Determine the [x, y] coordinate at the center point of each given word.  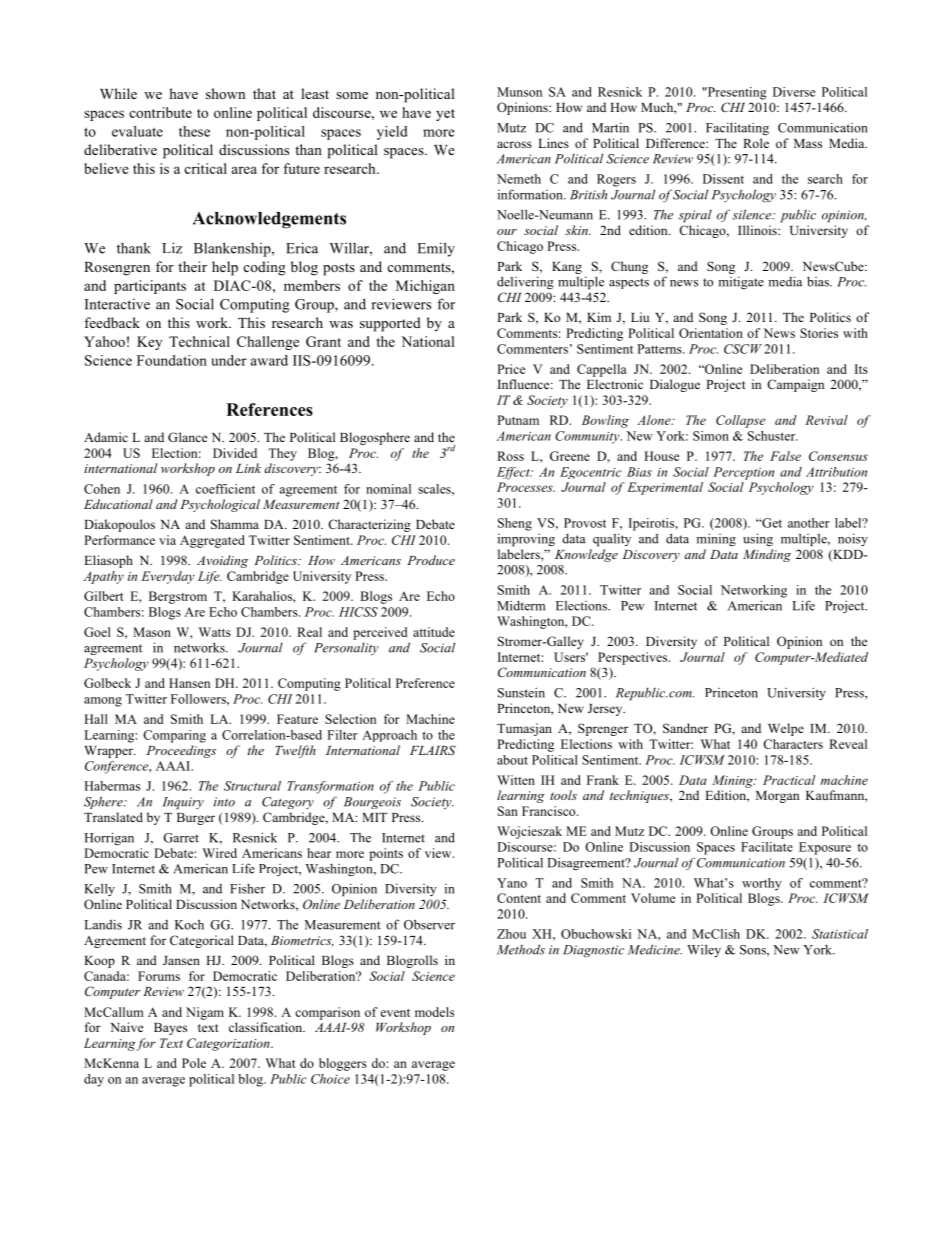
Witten [516, 780]
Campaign [795, 385]
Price [511, 369]
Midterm [521, 605]
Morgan [777, 797]
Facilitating [737, 129]
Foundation [172, 360]
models [434, 1012]
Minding [767, 555]
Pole [194, 1063]
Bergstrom [178, 597]
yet [445, 115]
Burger [196, 819]
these [194, 131]
